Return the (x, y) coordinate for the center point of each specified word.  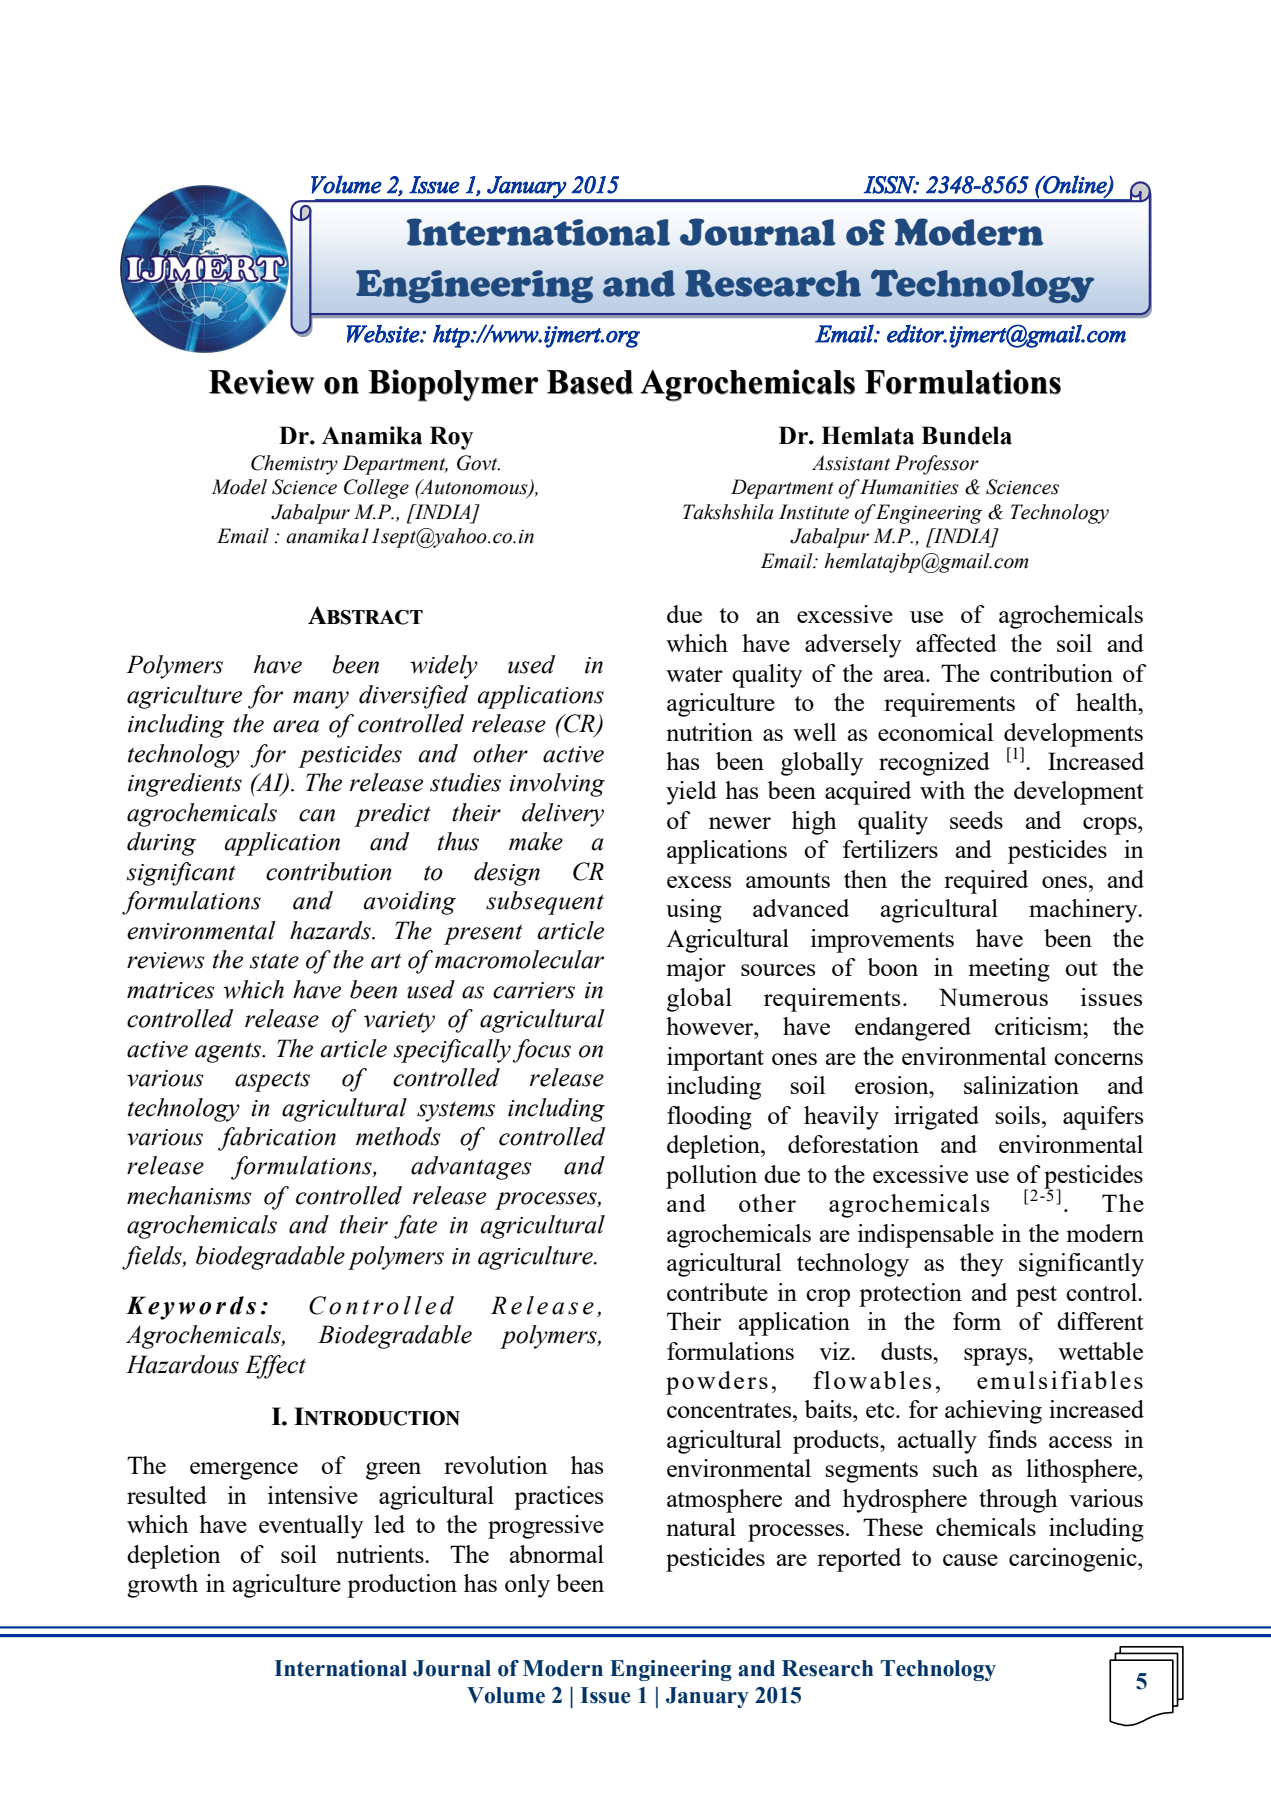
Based (590, 382)
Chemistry (294, 465)
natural (701, 1527)
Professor (937, 465)
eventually (311, 1527)
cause (970, 1560)
